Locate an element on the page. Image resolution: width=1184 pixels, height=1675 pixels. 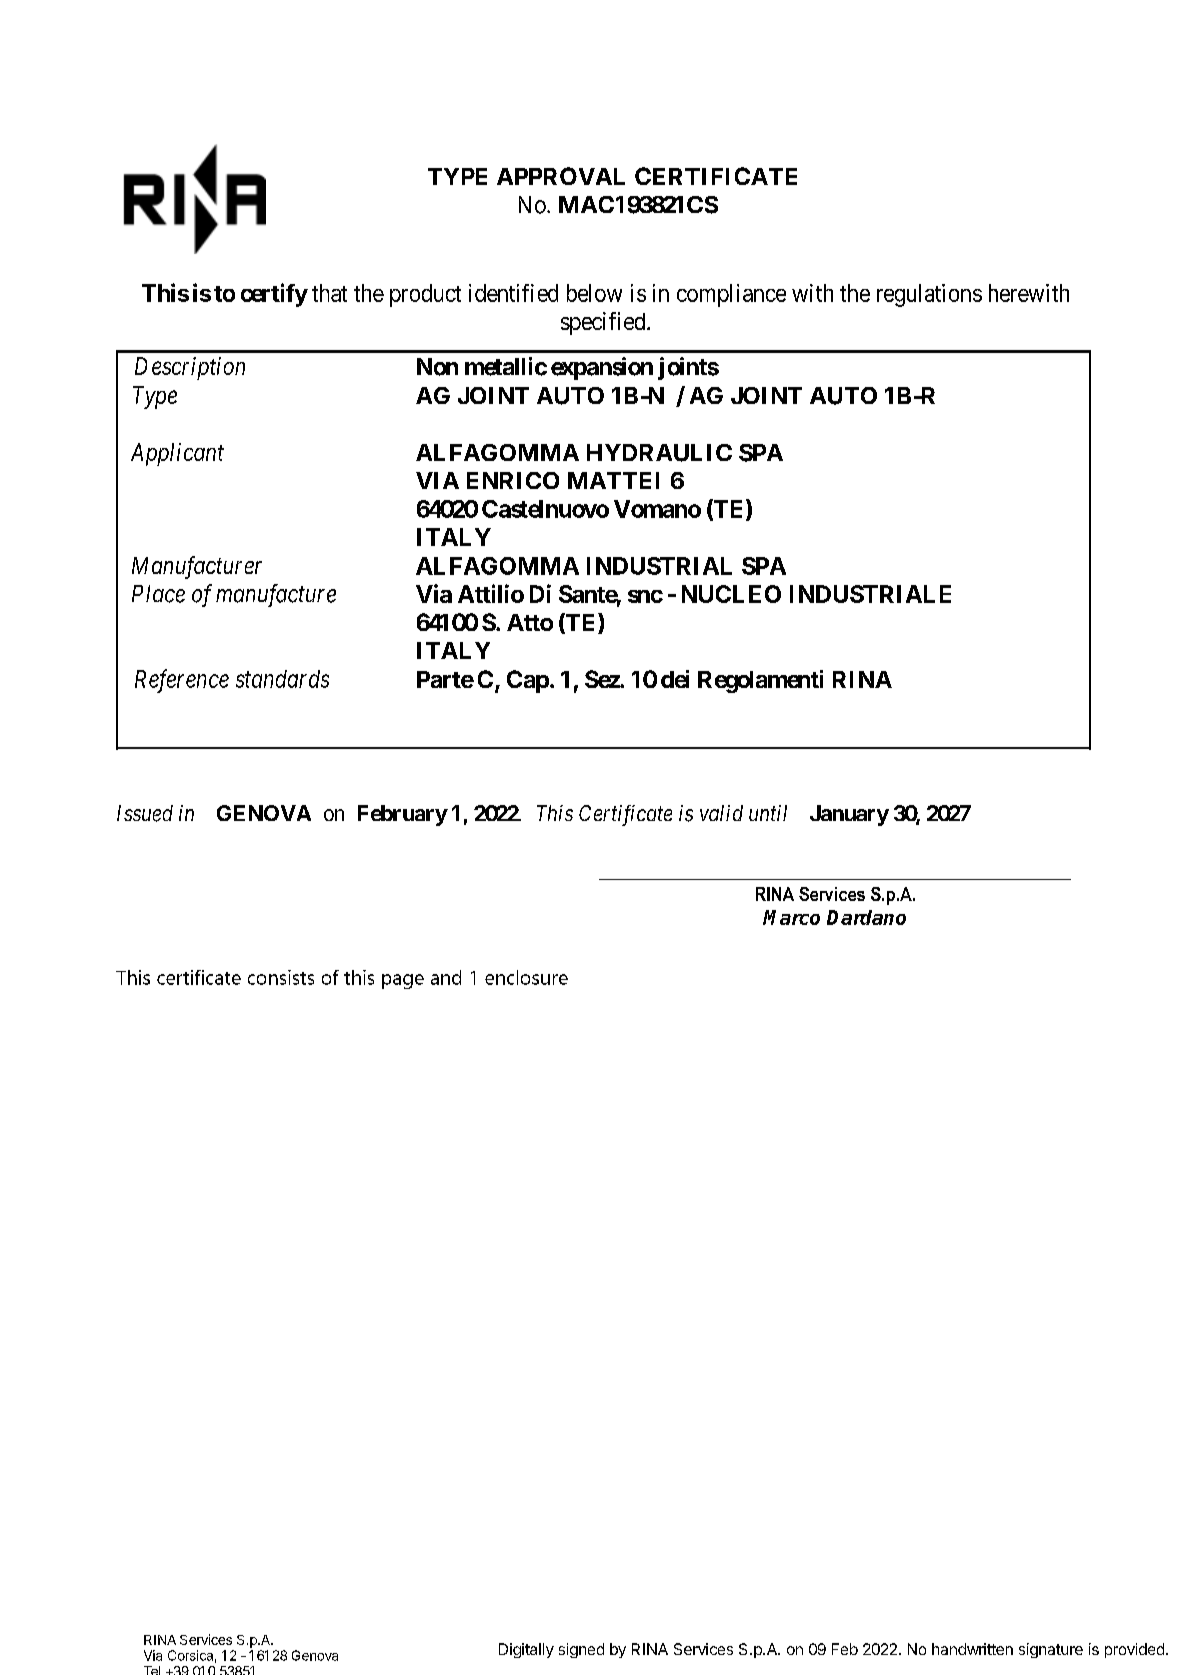
page is located at coordinates (403, 981).
